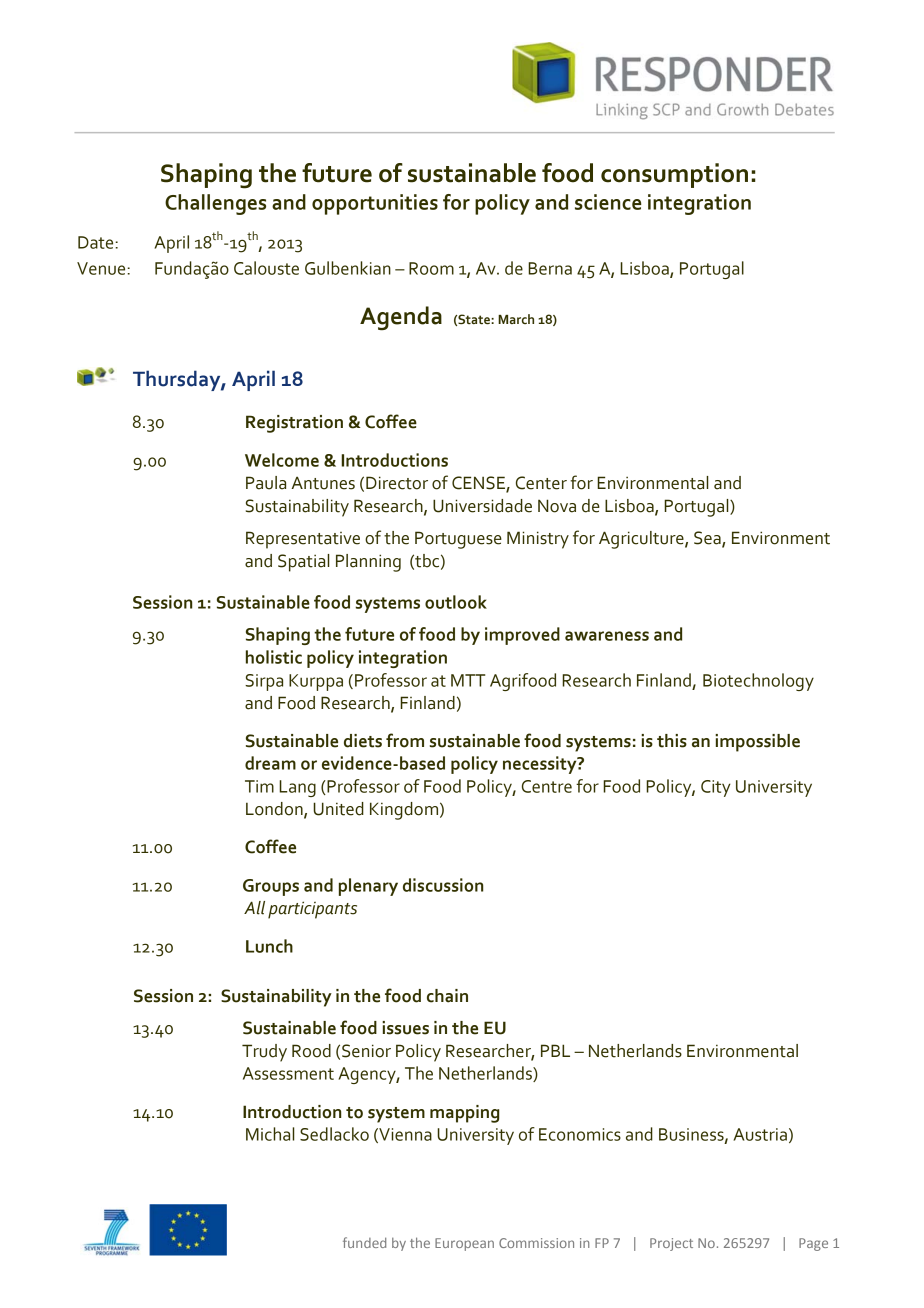 This screenshot has width=924, height=1308. I want to click on European, so click(464, 1244).
